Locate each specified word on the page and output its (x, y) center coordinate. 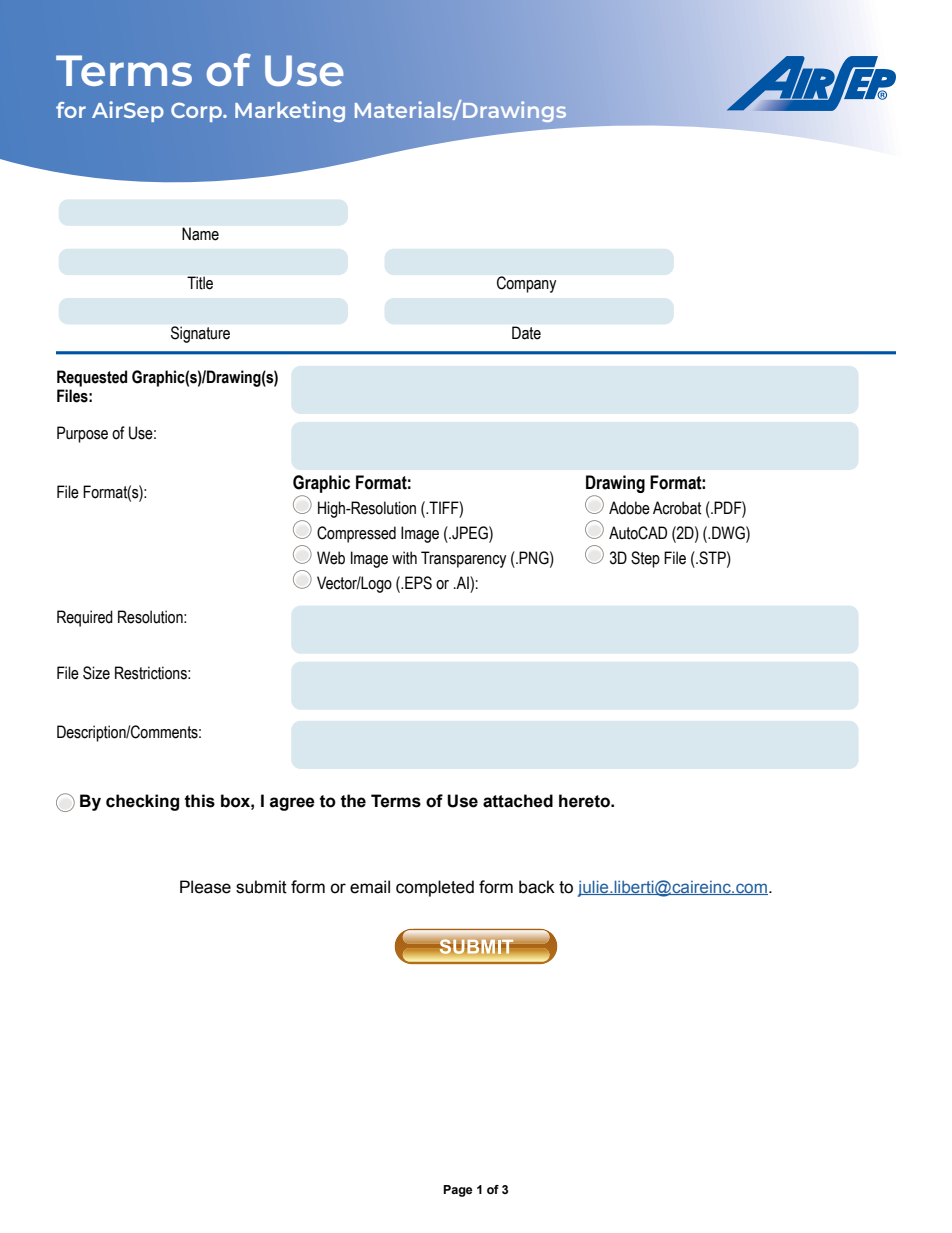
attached (518, 801)
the (353, 801)
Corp (197, 112)
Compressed (356, 534)
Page (457, 1191)
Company (526, 284)
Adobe (629, 508)
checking (142, 802)
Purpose (82, 434)
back (537, 887)
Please (205, 887)
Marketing (290, 111)
